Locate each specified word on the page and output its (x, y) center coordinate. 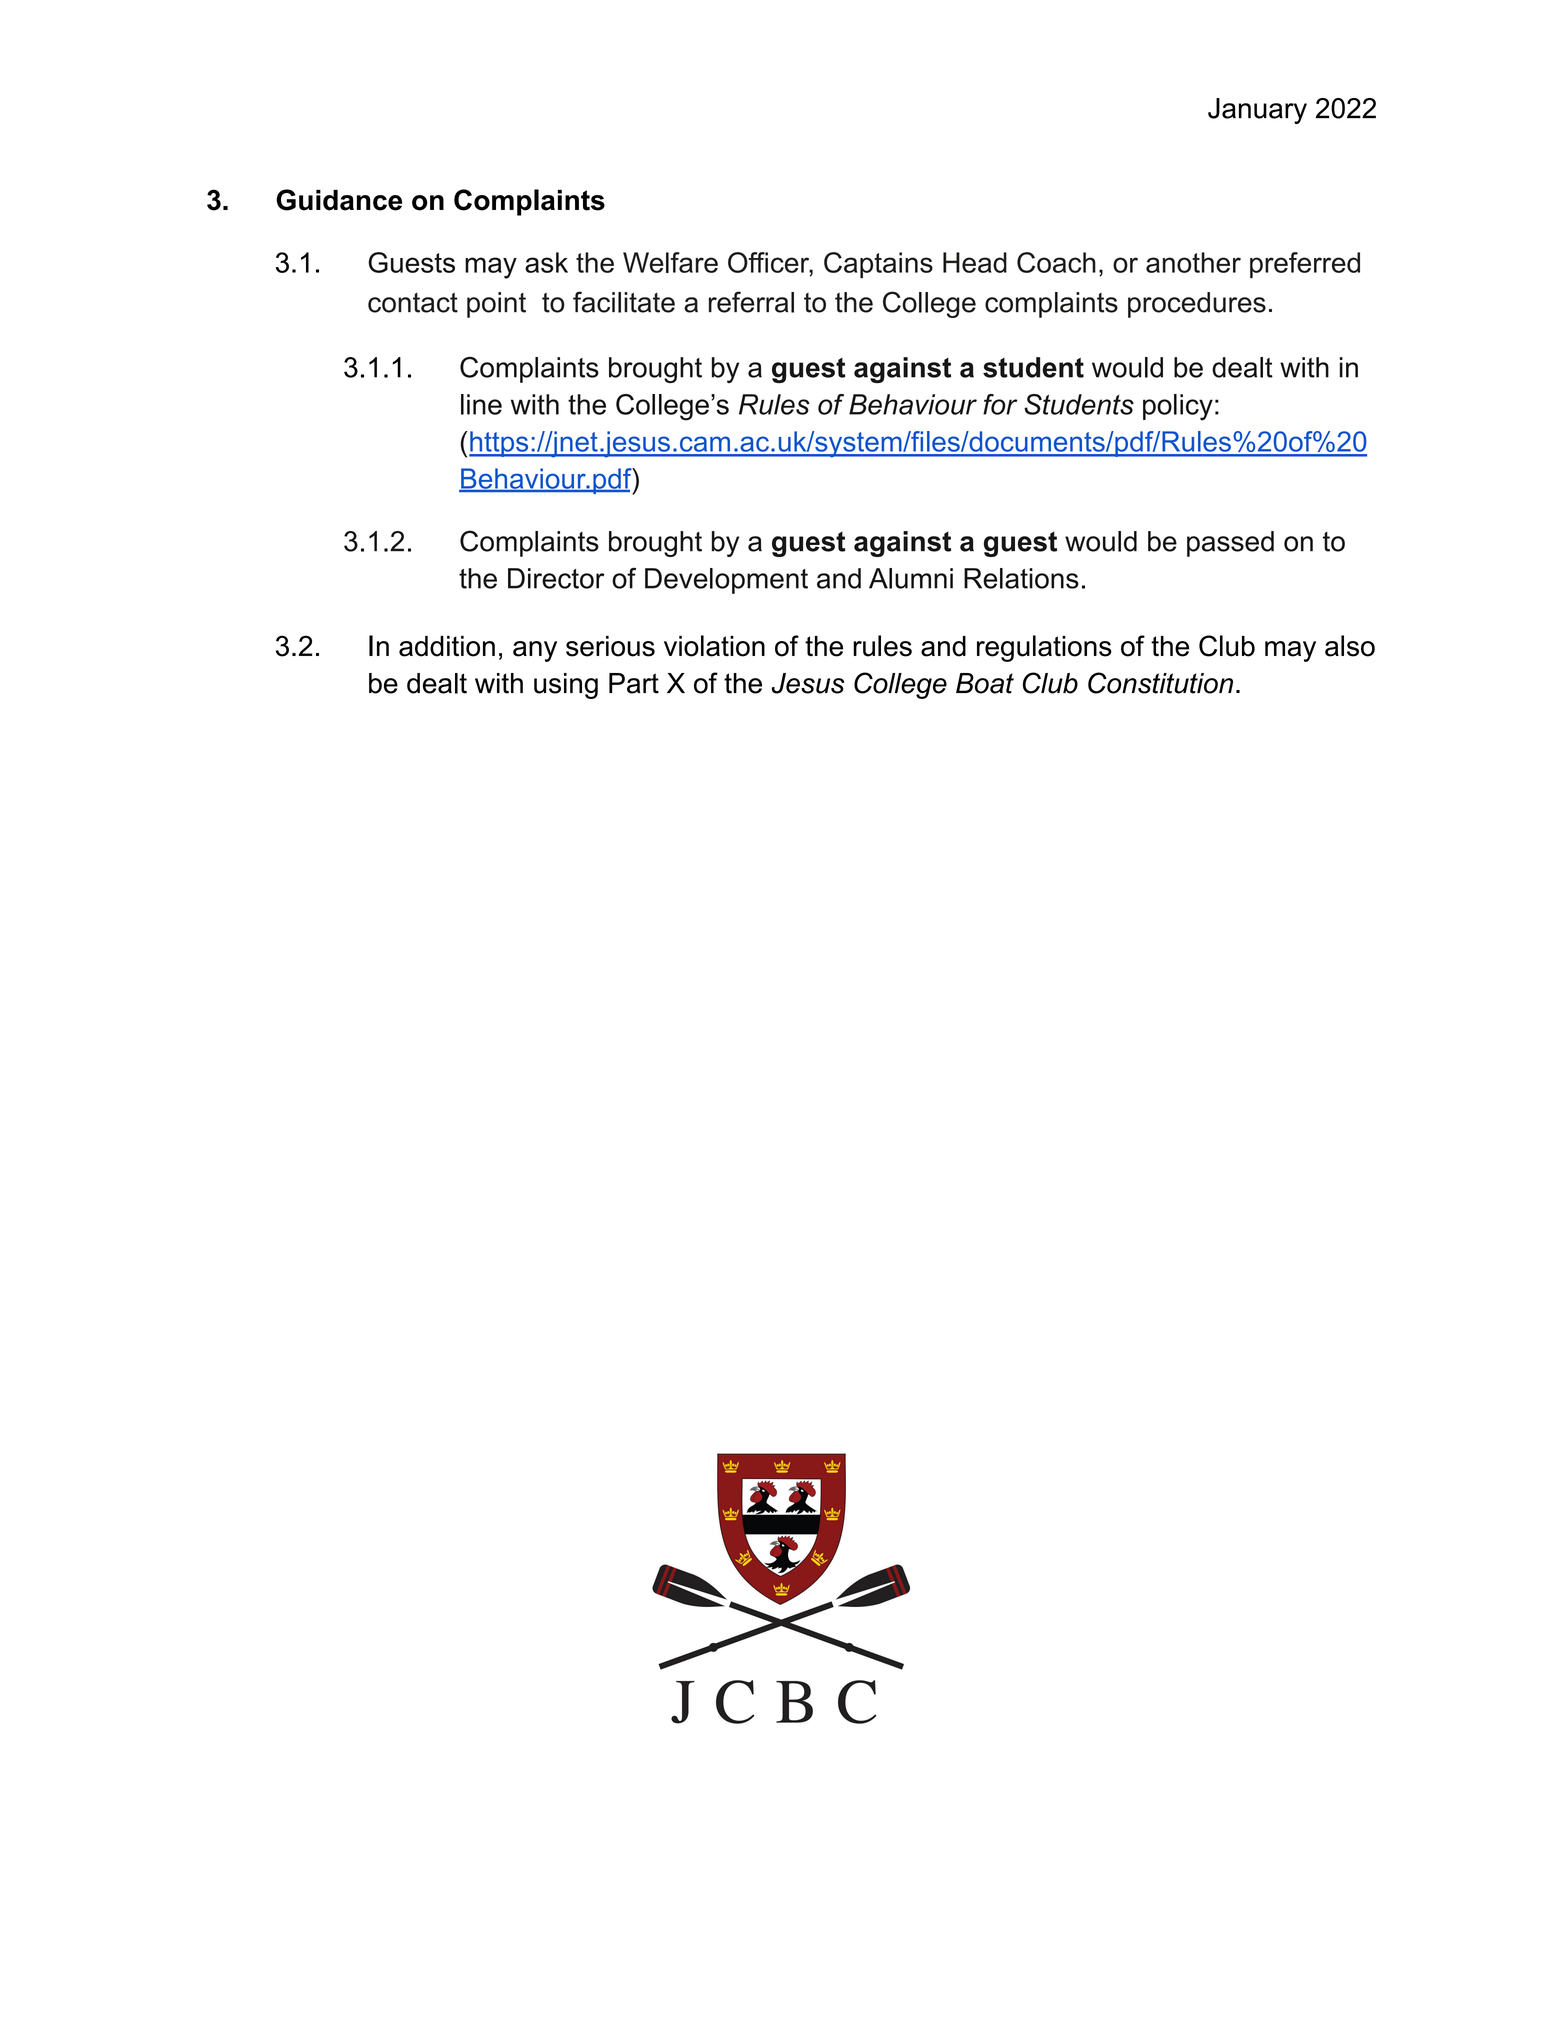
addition (447, 646)
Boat (985, 683)
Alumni (911, 578)
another (1193, 262)
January (1257, 111)
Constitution (1160, 683)
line (481, 404)
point (496, 305)
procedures (1197, 305)
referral (751, 302)
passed (1230, 544)
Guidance (339, 200)
